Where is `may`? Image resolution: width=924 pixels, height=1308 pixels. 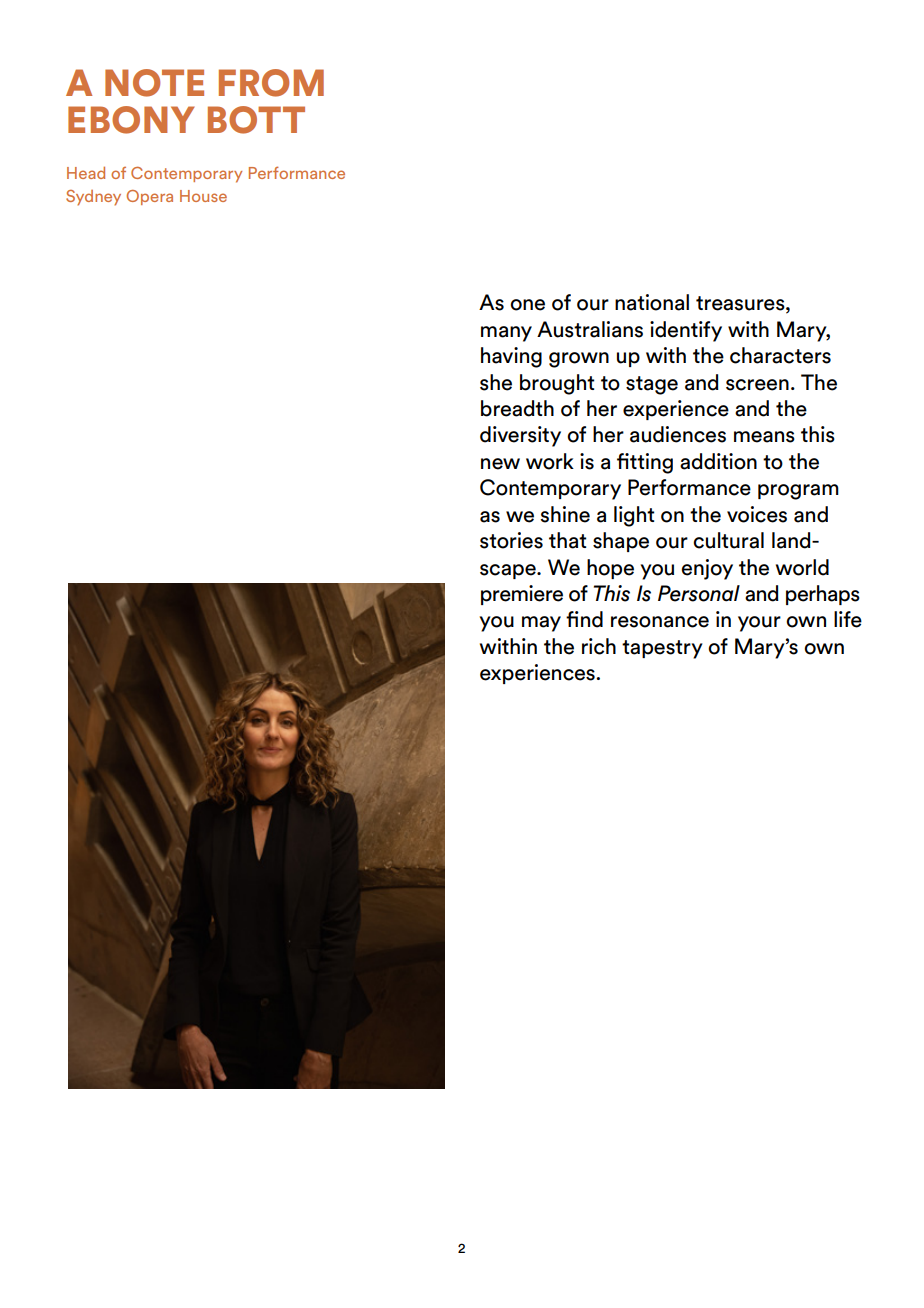 may is located at coordinates (541, 624).
